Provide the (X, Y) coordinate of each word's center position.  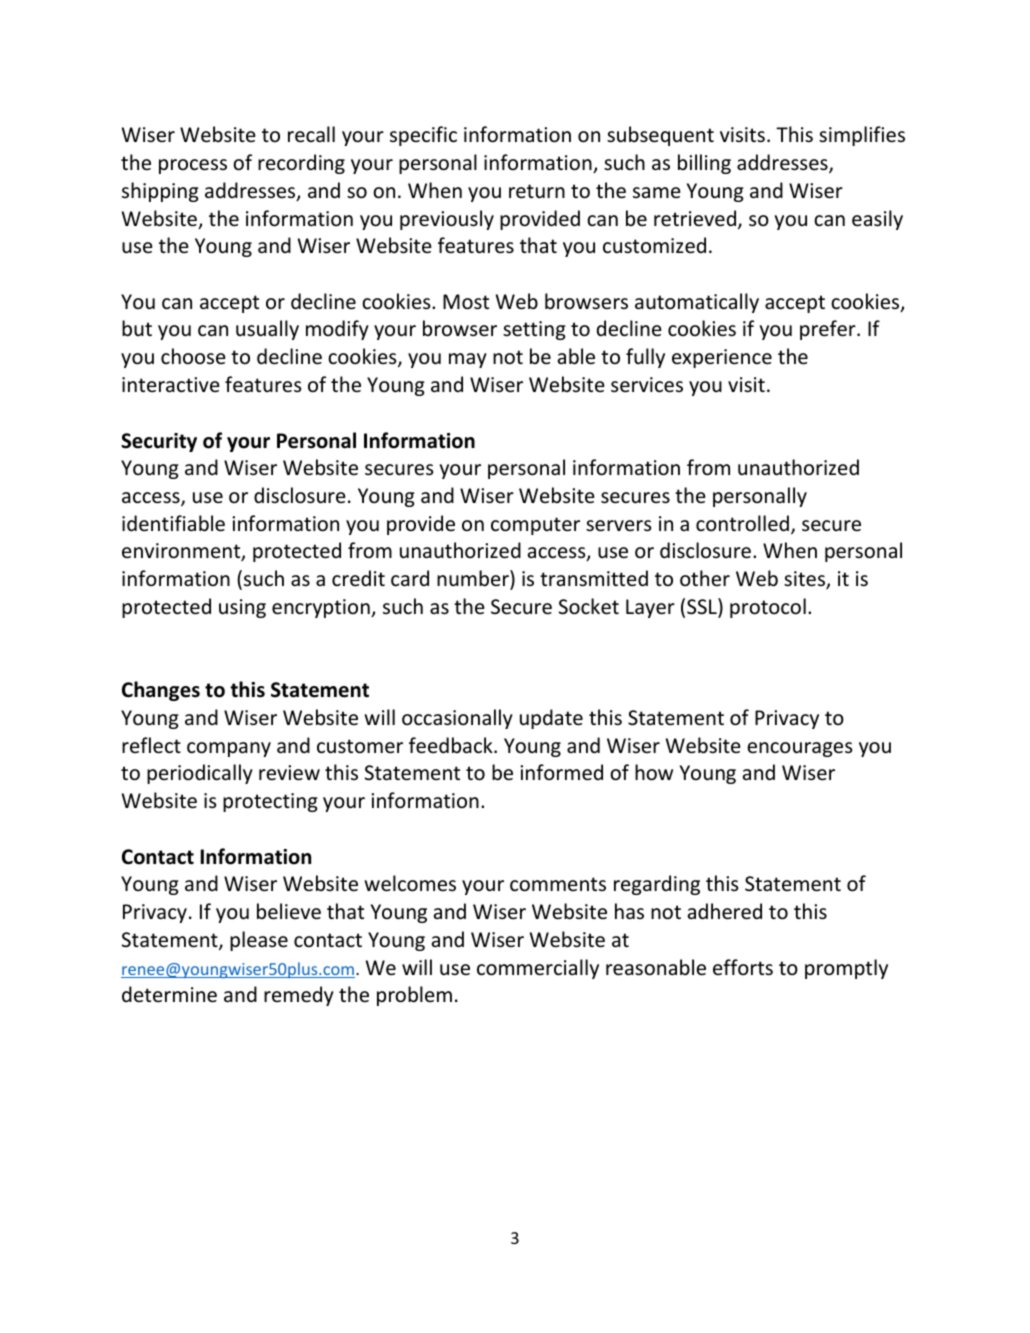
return (537, 191)
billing (704, 164)
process (193, 166)
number (474, 579)
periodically (200, 774)
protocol (768, 608)
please (259, 941)
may (468, 360)
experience (722, 358)
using (242, 608)
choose (193, 356)
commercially (538, 969)
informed (561, 772)
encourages (799, 749)
